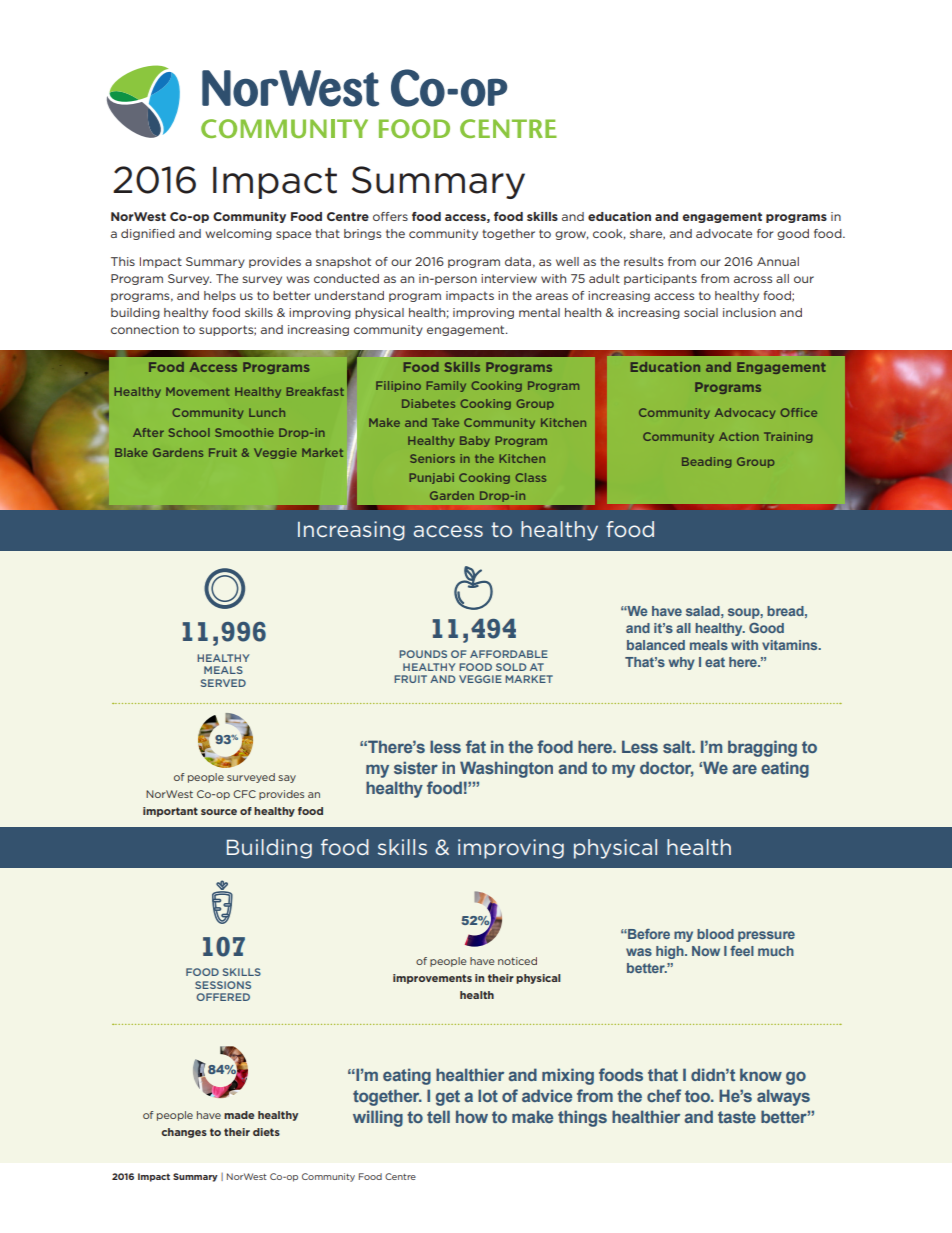  I want to click on Beading, so click(707, 462).
